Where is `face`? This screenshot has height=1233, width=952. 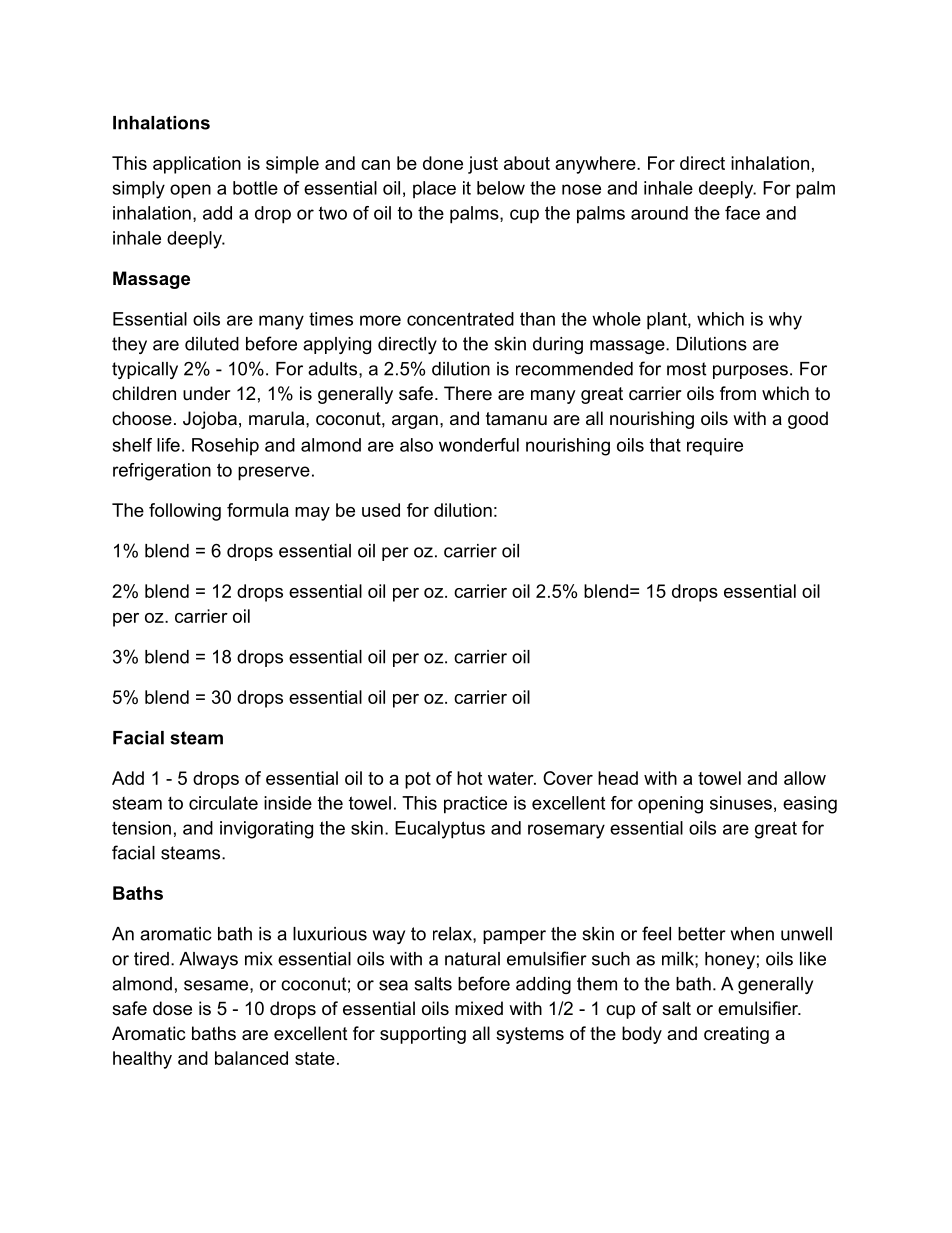
face is located at coordinates (742, 213).
